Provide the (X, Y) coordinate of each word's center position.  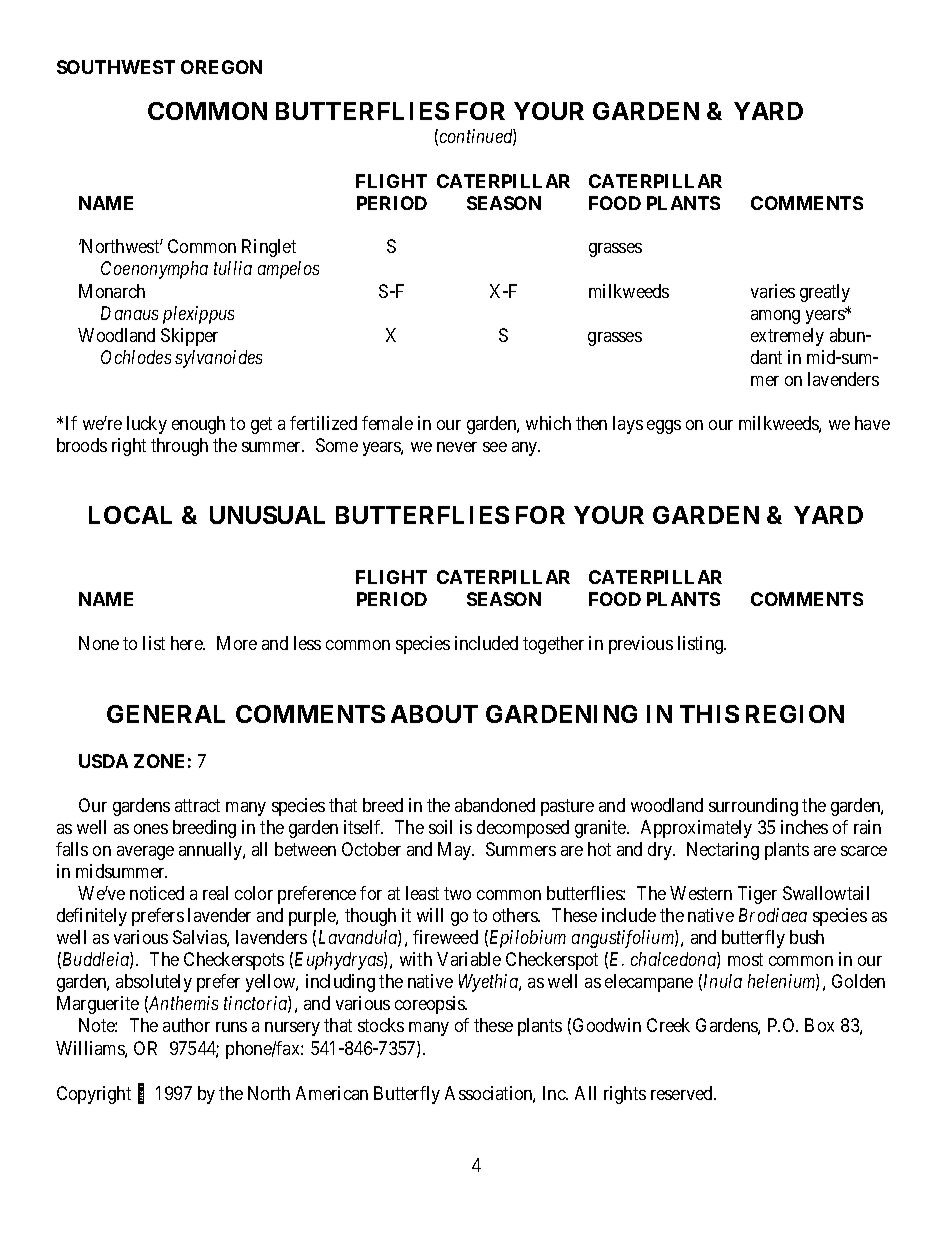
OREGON (221, 67)
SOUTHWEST (116, 67)
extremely (787, 337)
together (553, 645)
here (188, 643)
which (548, 423)
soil (440, 827)
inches (804, 827)
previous (641, 645)
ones (151, 829)
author (186, 1025)
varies (773, 291)
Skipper (189, 337)
